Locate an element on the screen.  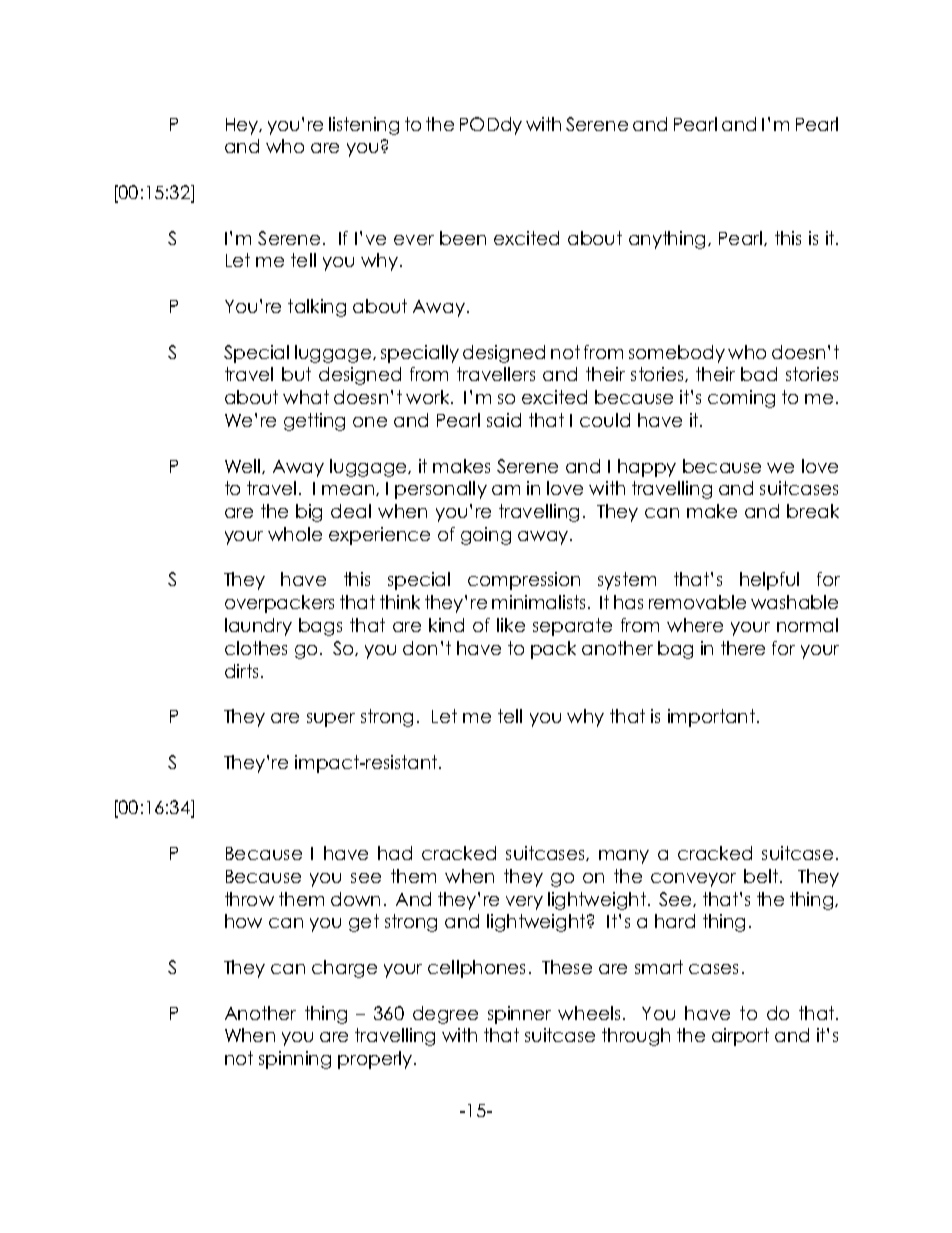
spinner is located at coordinates (519, 1015).
